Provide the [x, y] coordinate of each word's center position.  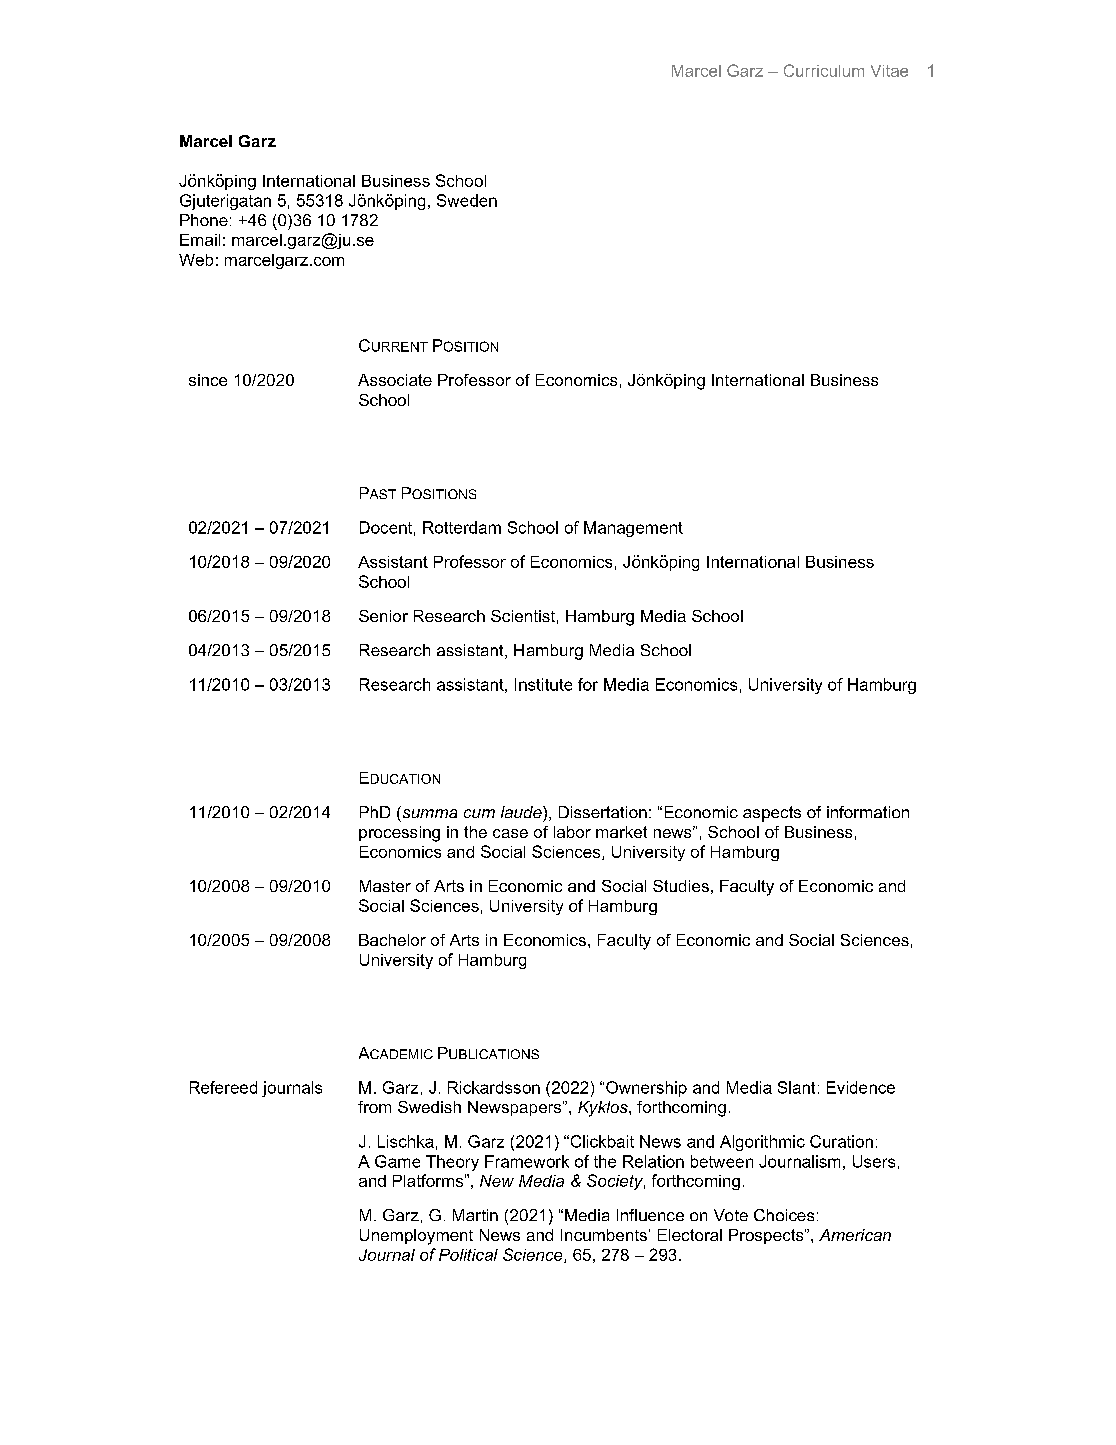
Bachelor [392, 940]
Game [397, 1161]
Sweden [467, 200]
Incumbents [604, 1235]
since [208, 380]
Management [633, 529]
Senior [383, 616]
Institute [543, 684]
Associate [395, 380]
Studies [681, 886]
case [510, 833]
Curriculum [824, 70]
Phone [204, 220]
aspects [772, 814]
